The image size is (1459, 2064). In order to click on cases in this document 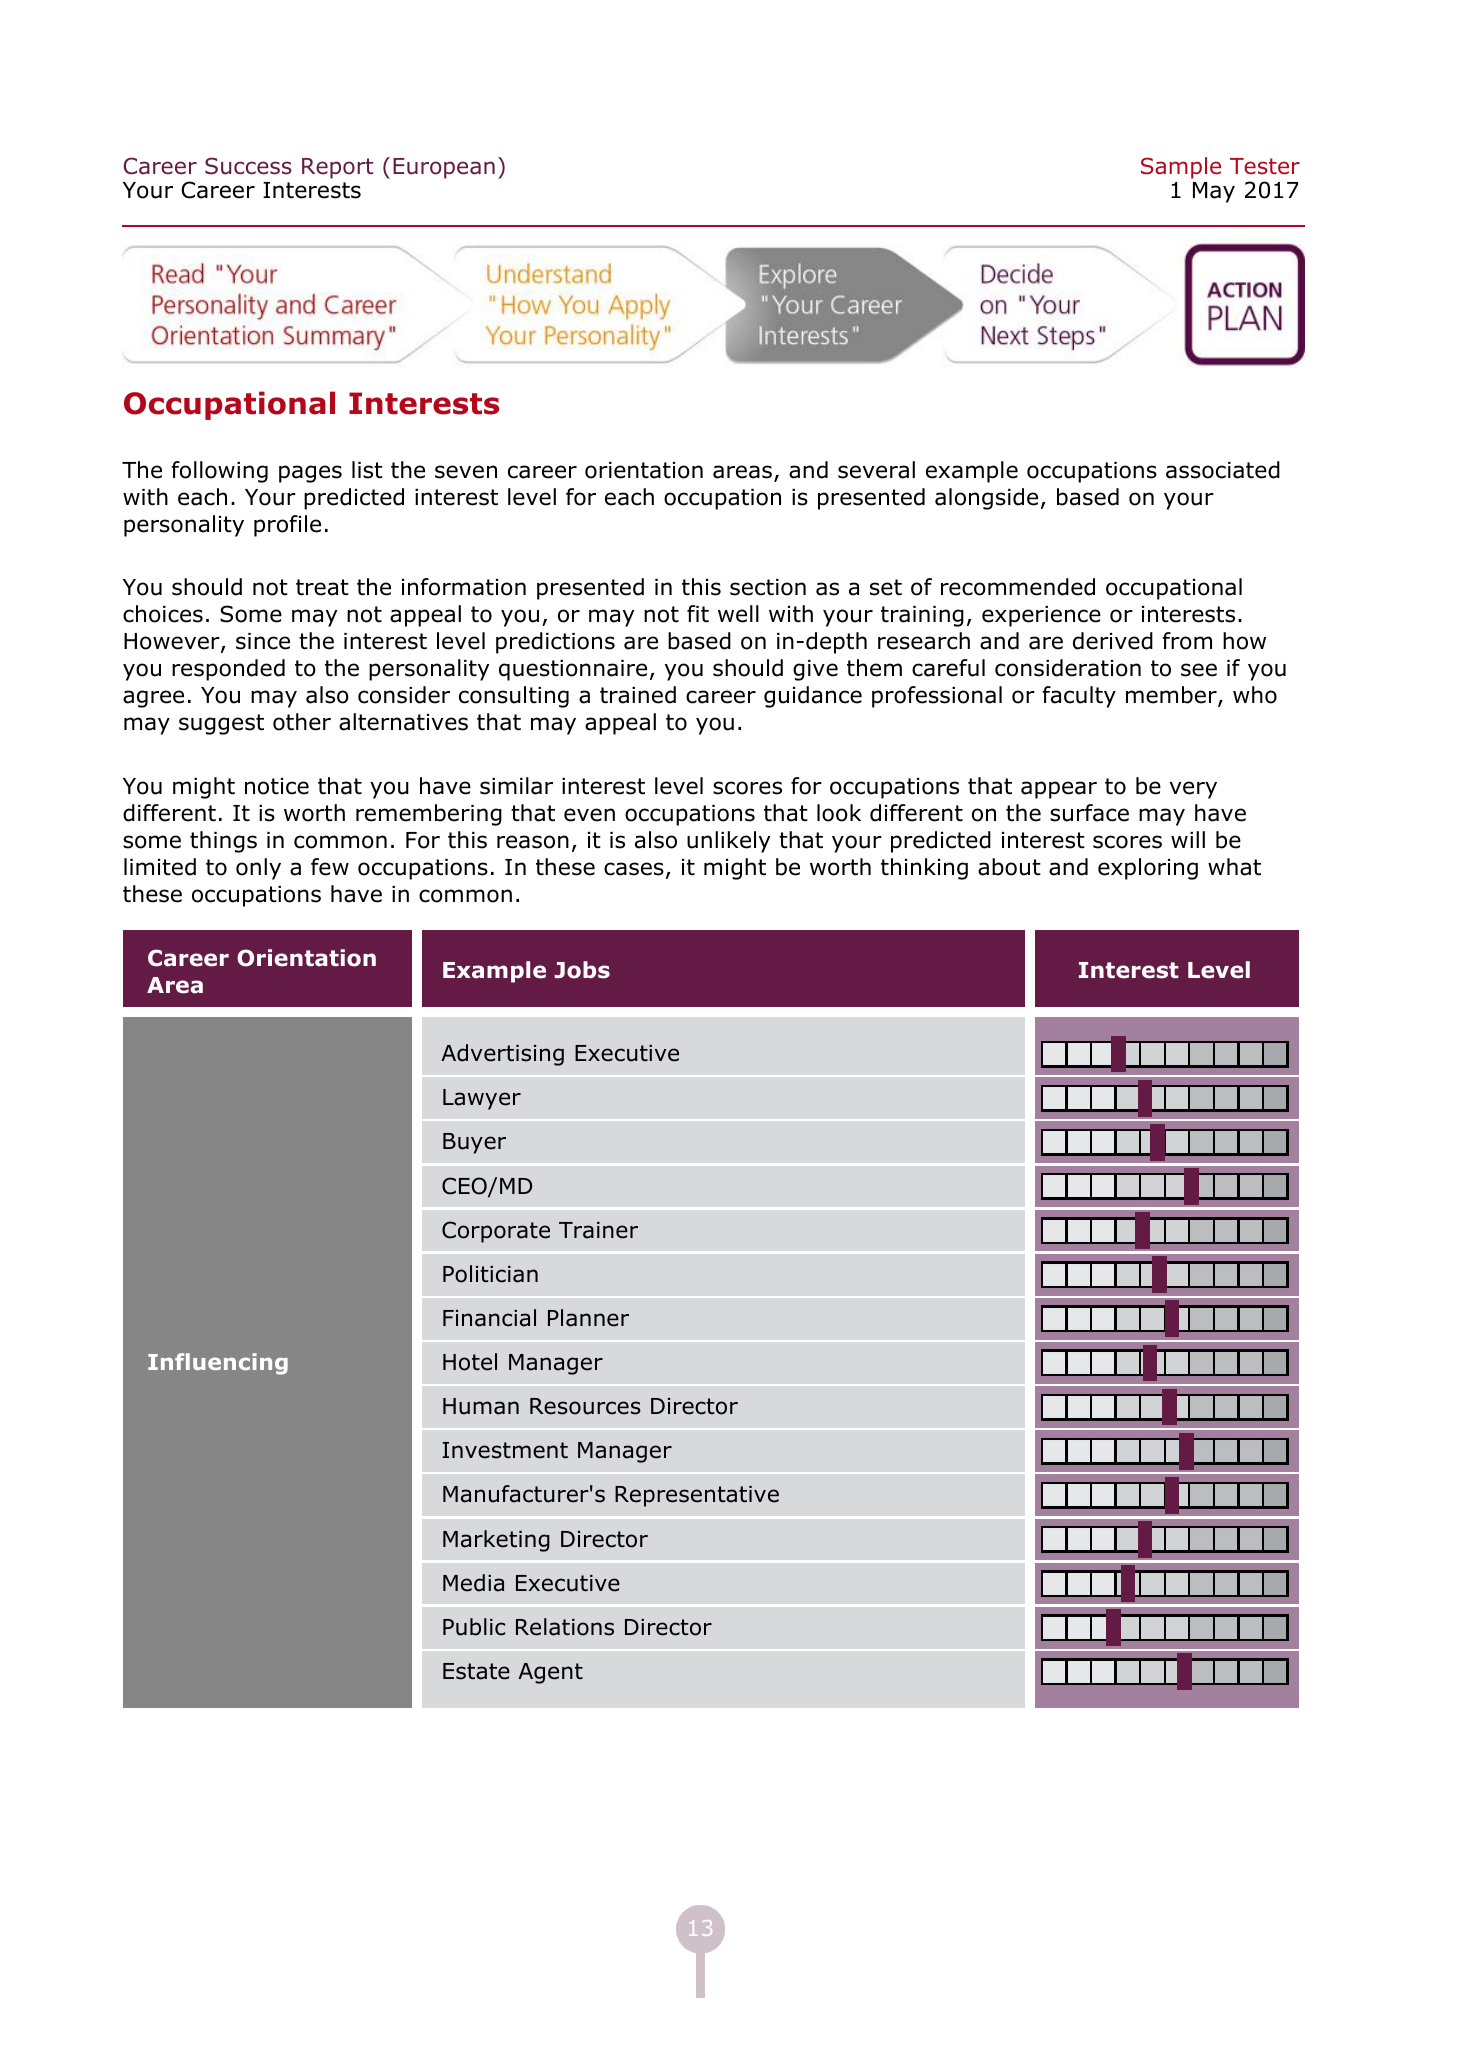, I will do `click(634, 869)`.
